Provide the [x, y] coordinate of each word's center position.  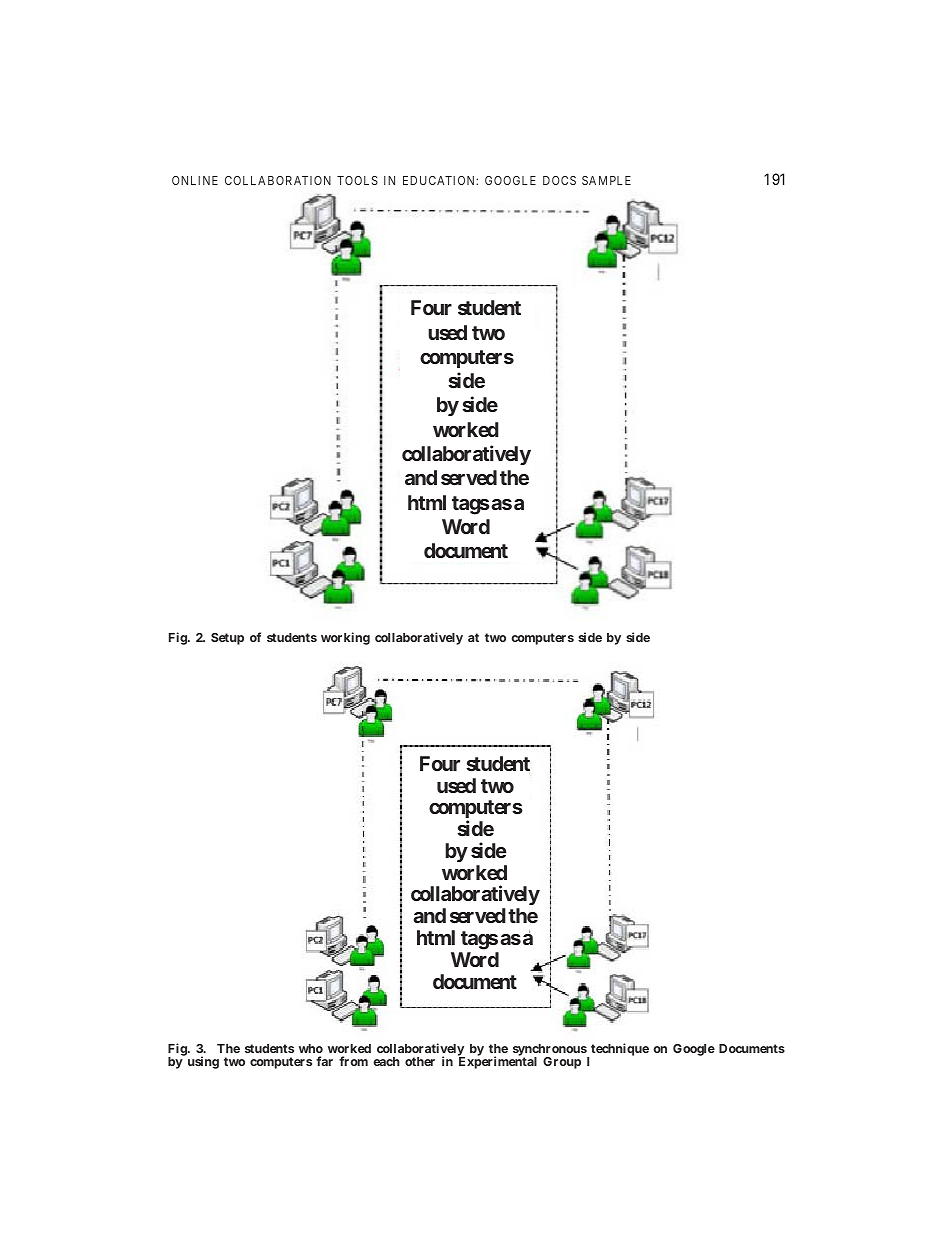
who [311, 1048]
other [420, 1061]
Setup [227, 639]
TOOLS [357, 180]
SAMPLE [606, 180]
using [203, 1062]
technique [620, 1049]
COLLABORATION [278, 180]
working [345, 638]
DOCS [559, 180]
